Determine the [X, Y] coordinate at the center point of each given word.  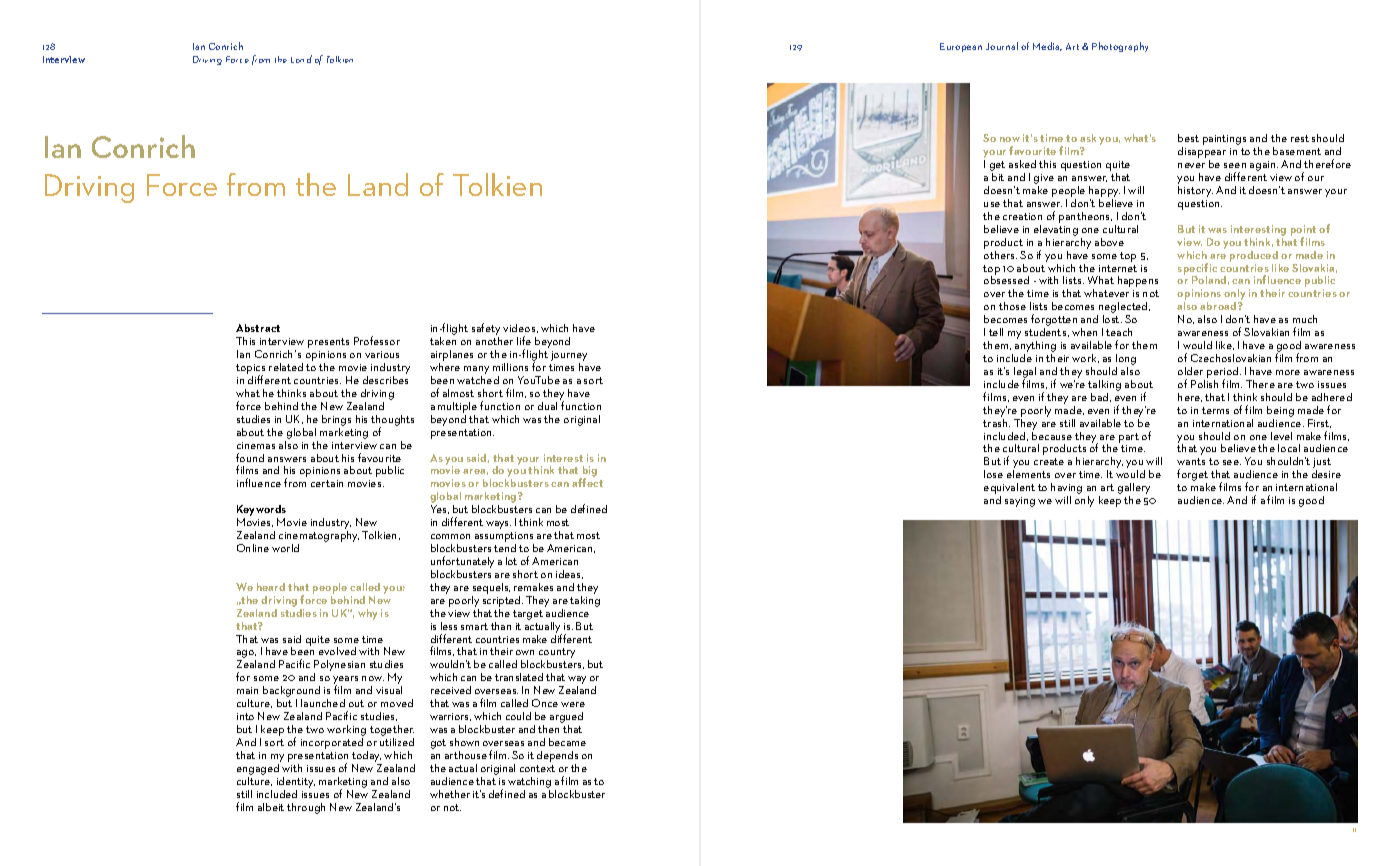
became [567, 742]
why [367, 614]
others [1000, 253]
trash [996, 421]
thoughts [392, 421]
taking [585, 600]
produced [1254, 256]
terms [1215, 410]
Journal [1002, 46]
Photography [1120, 47]
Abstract [258, 328]
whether [450, 794]
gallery [1134, 490]
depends [557, 756]
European [961, 47]
